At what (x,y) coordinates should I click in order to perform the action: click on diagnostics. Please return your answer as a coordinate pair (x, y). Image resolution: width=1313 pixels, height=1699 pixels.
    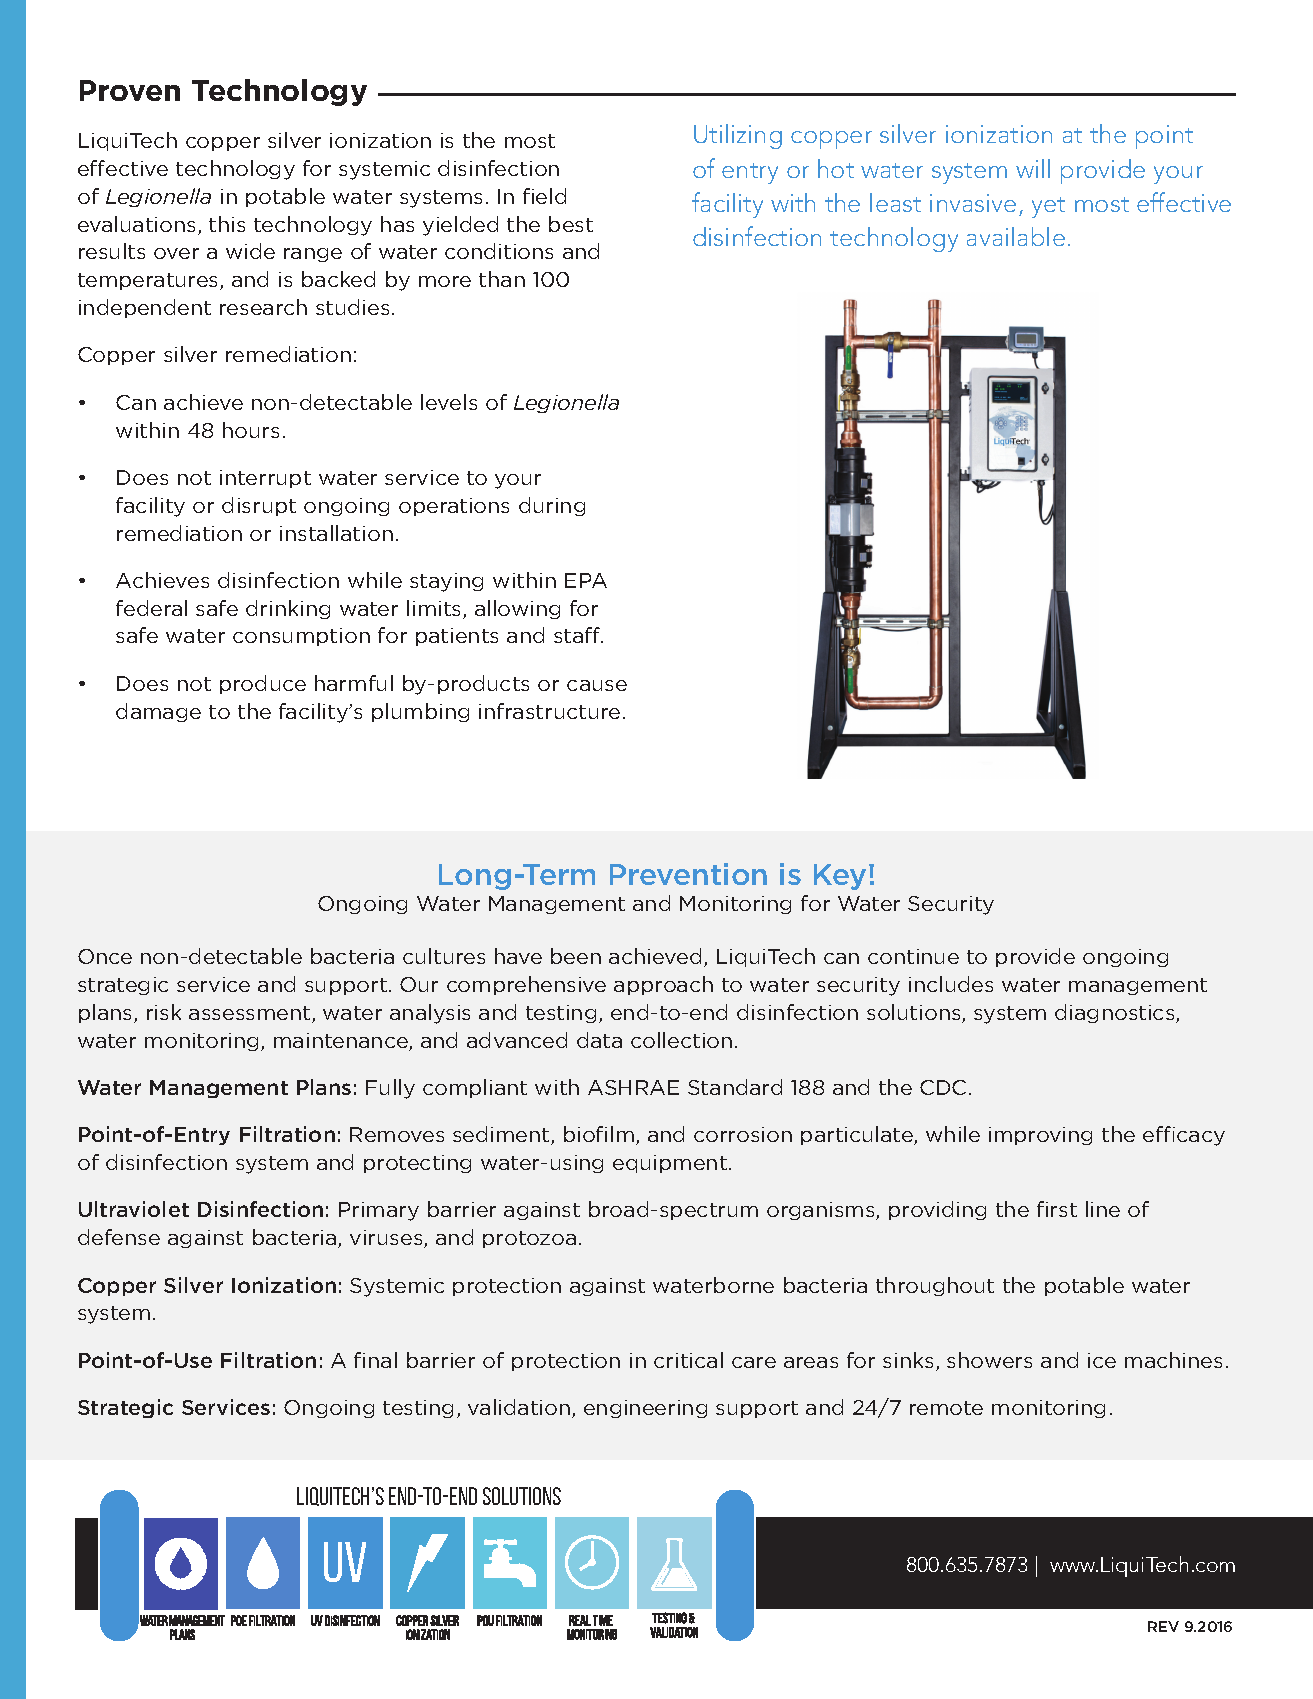
    Looking at the image, I should click on (1116, 1013).
